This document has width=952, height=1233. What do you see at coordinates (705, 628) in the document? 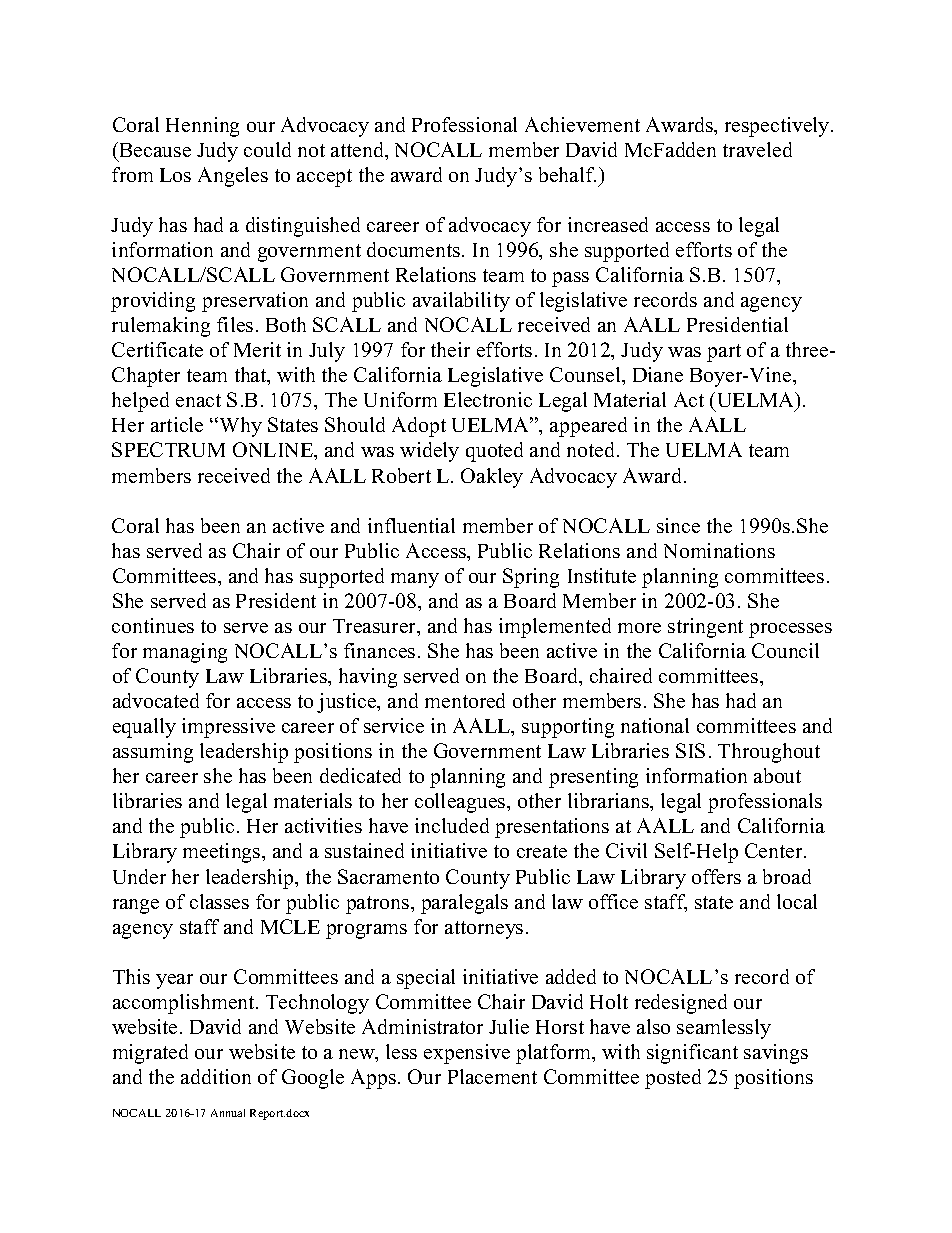
I see `stringent` at bounding box center [705, 628].
